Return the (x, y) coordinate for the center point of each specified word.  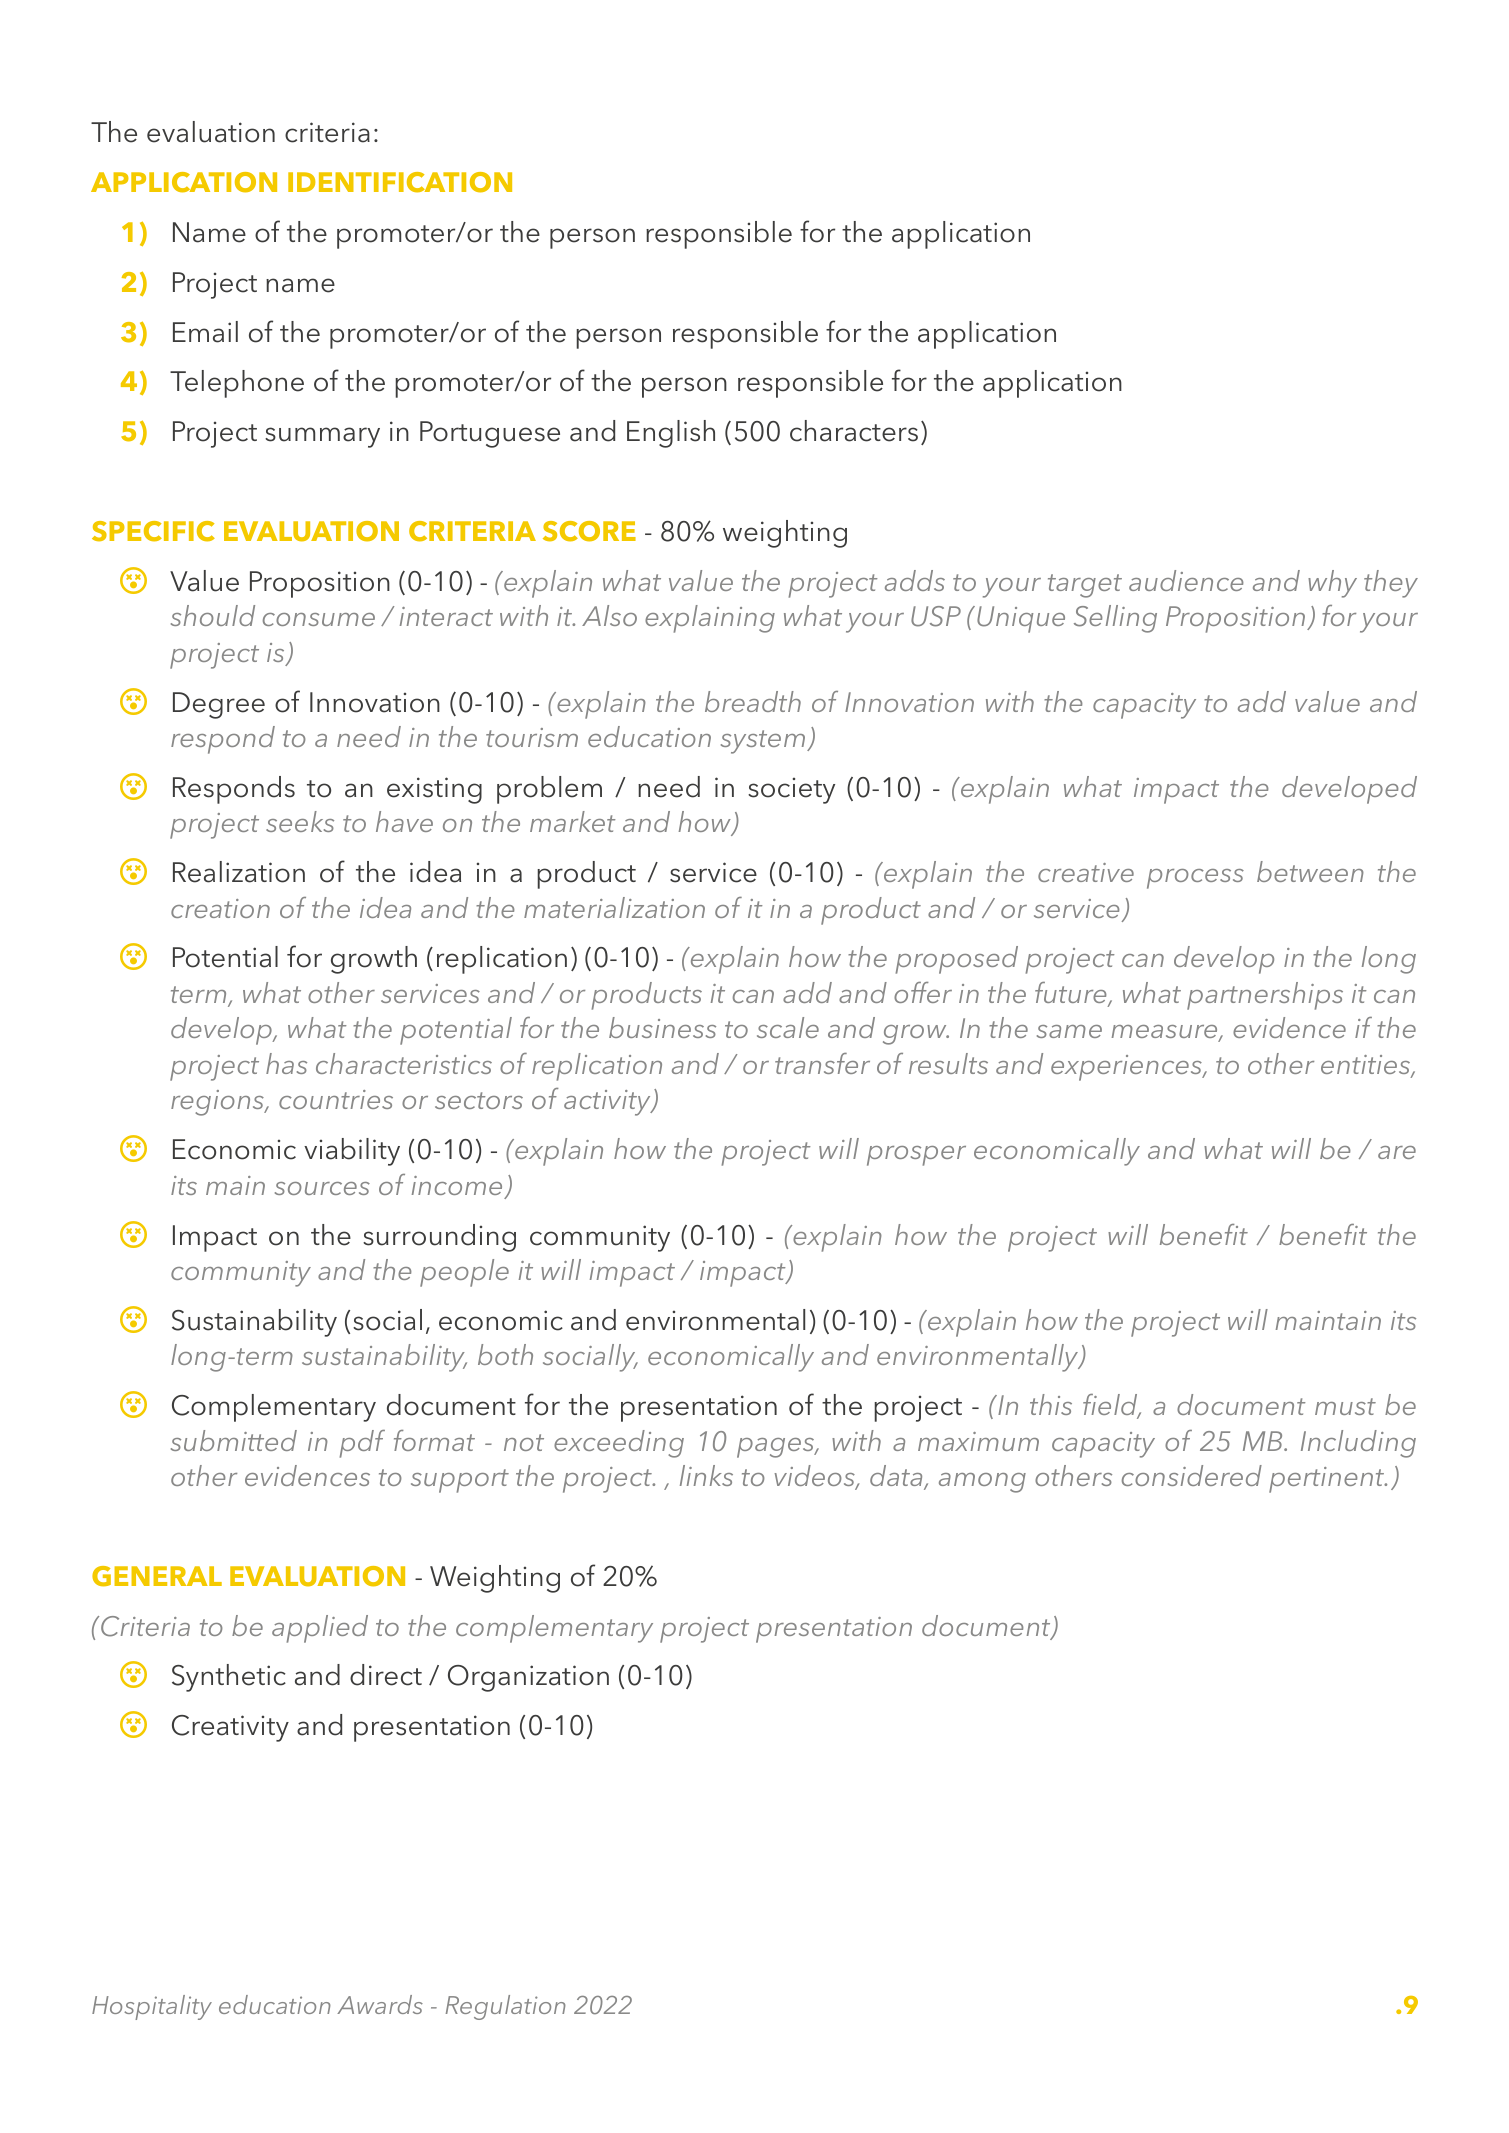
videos (816, 1477)
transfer (822, 1063)
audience (1186, 580)
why (1332, 584)
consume (319, 619)
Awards (380, 2004)
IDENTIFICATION (400, 182)
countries (336, 1099)
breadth (753, 701)
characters (854, 431)
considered (1192, 1475)
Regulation (506, 2007)
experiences (1128, 1068)
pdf (362, 1444)
